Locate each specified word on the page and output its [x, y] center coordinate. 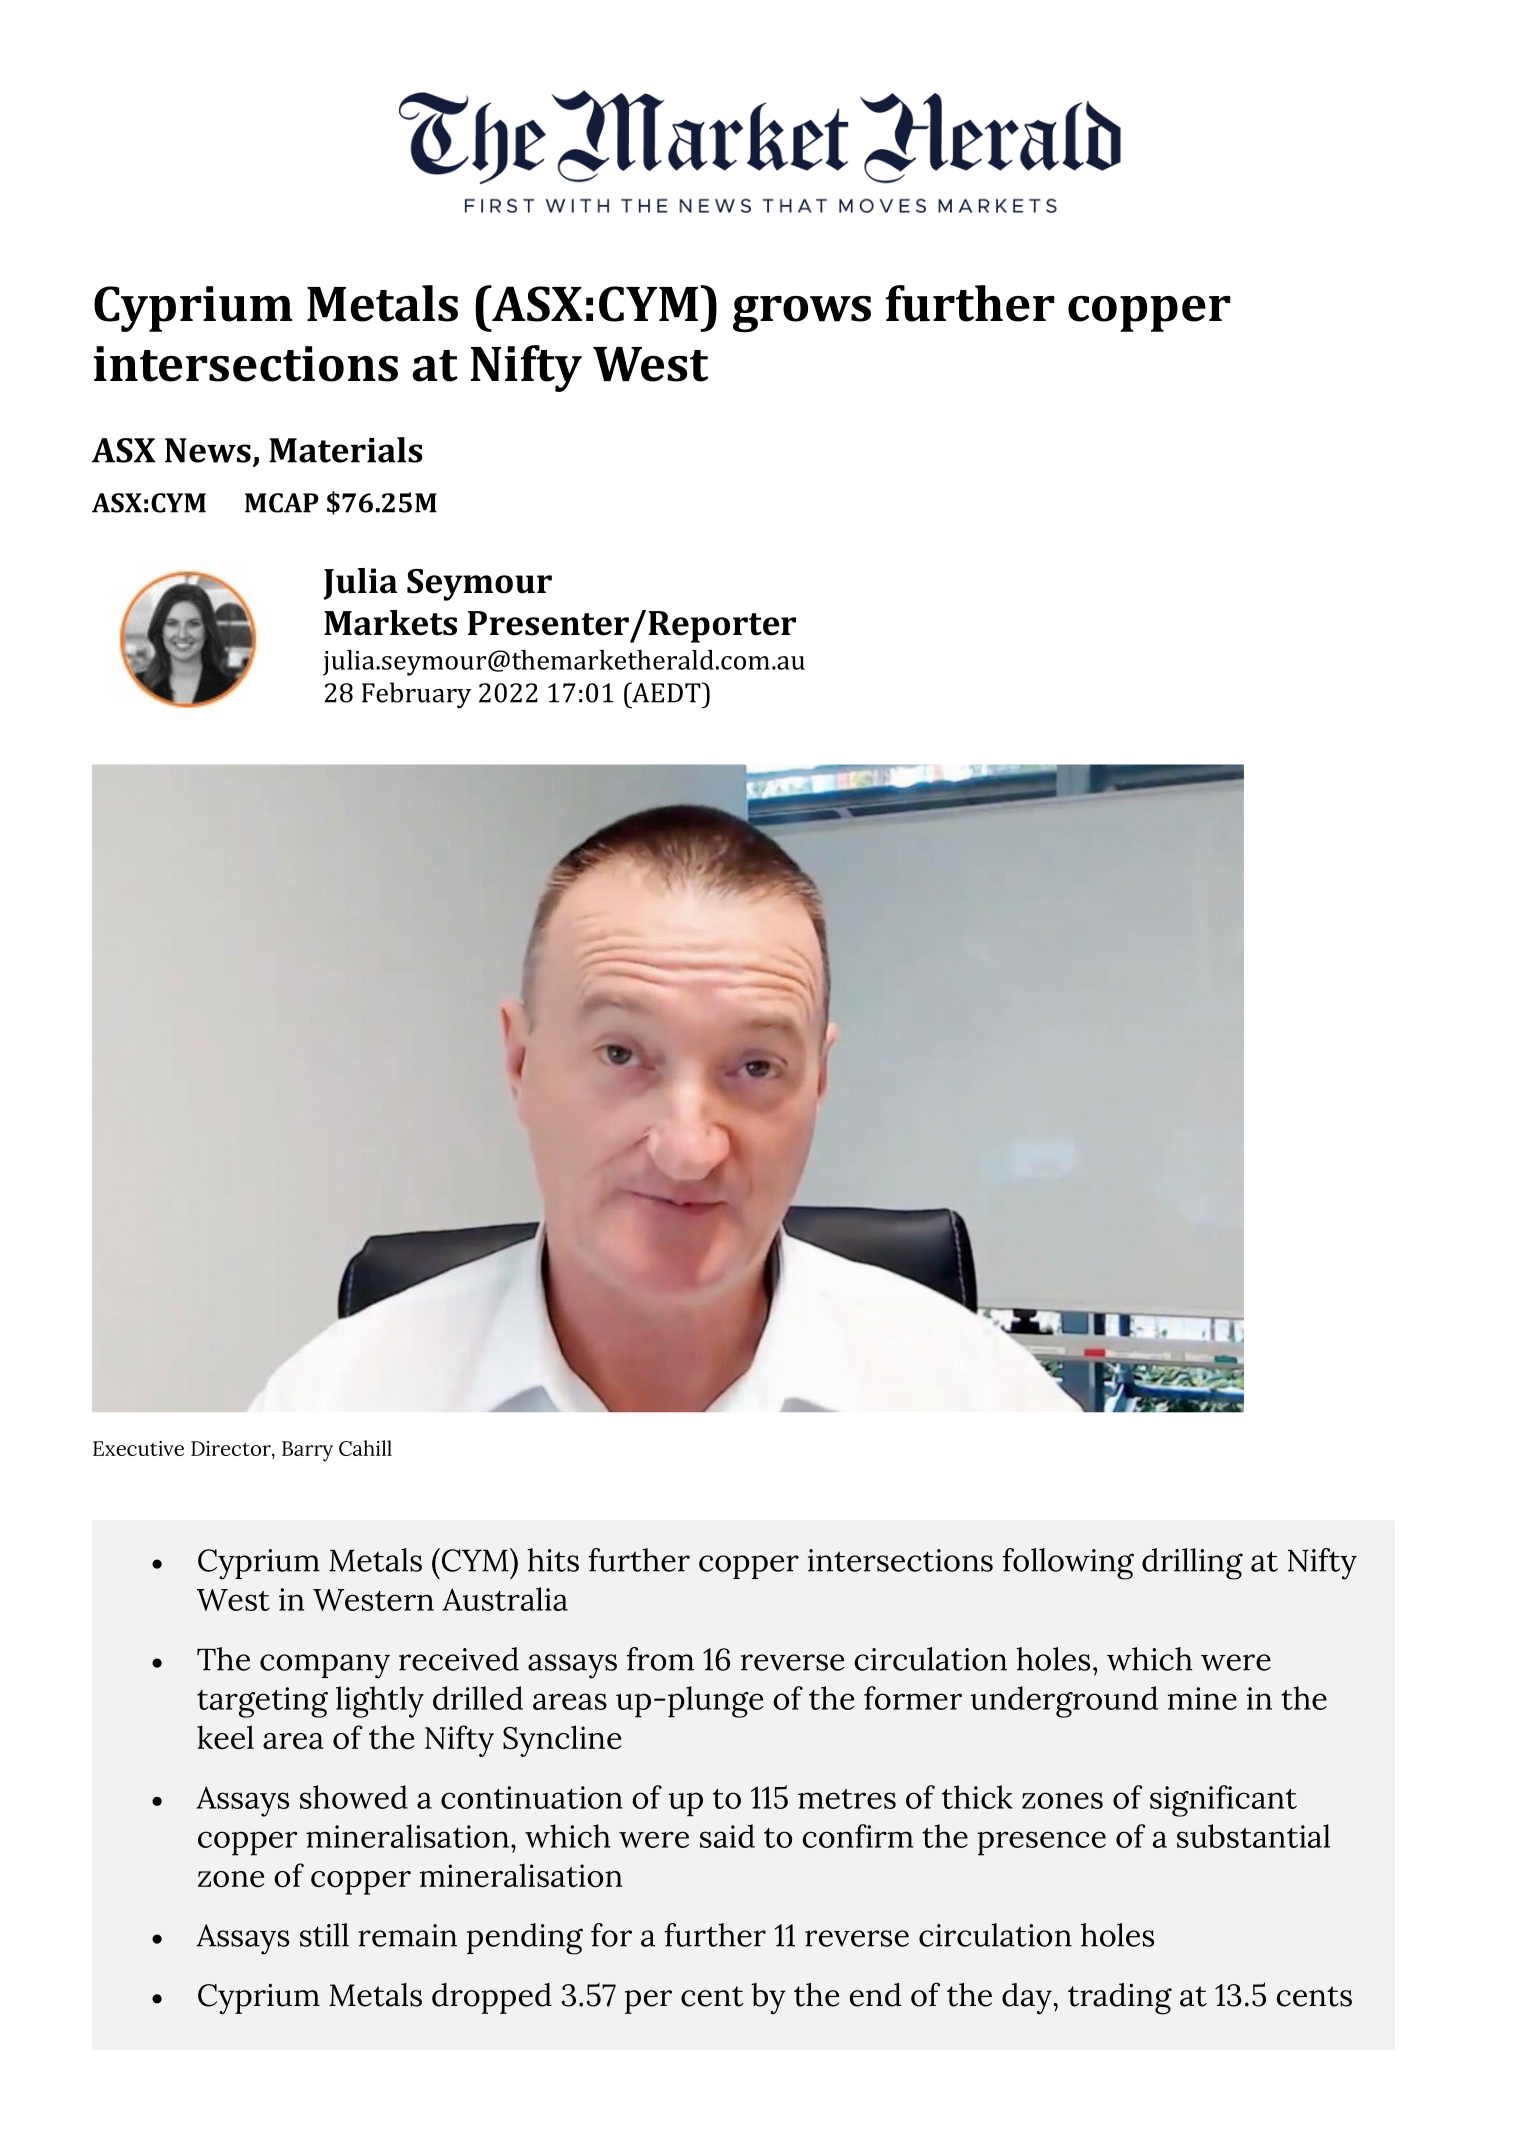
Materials [346, 450]
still [324, 1935]
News [208, 450]
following [1068, 1564]
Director [232, 1450]
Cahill [365, 1448]
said [727, 1836]
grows [802, 314]
